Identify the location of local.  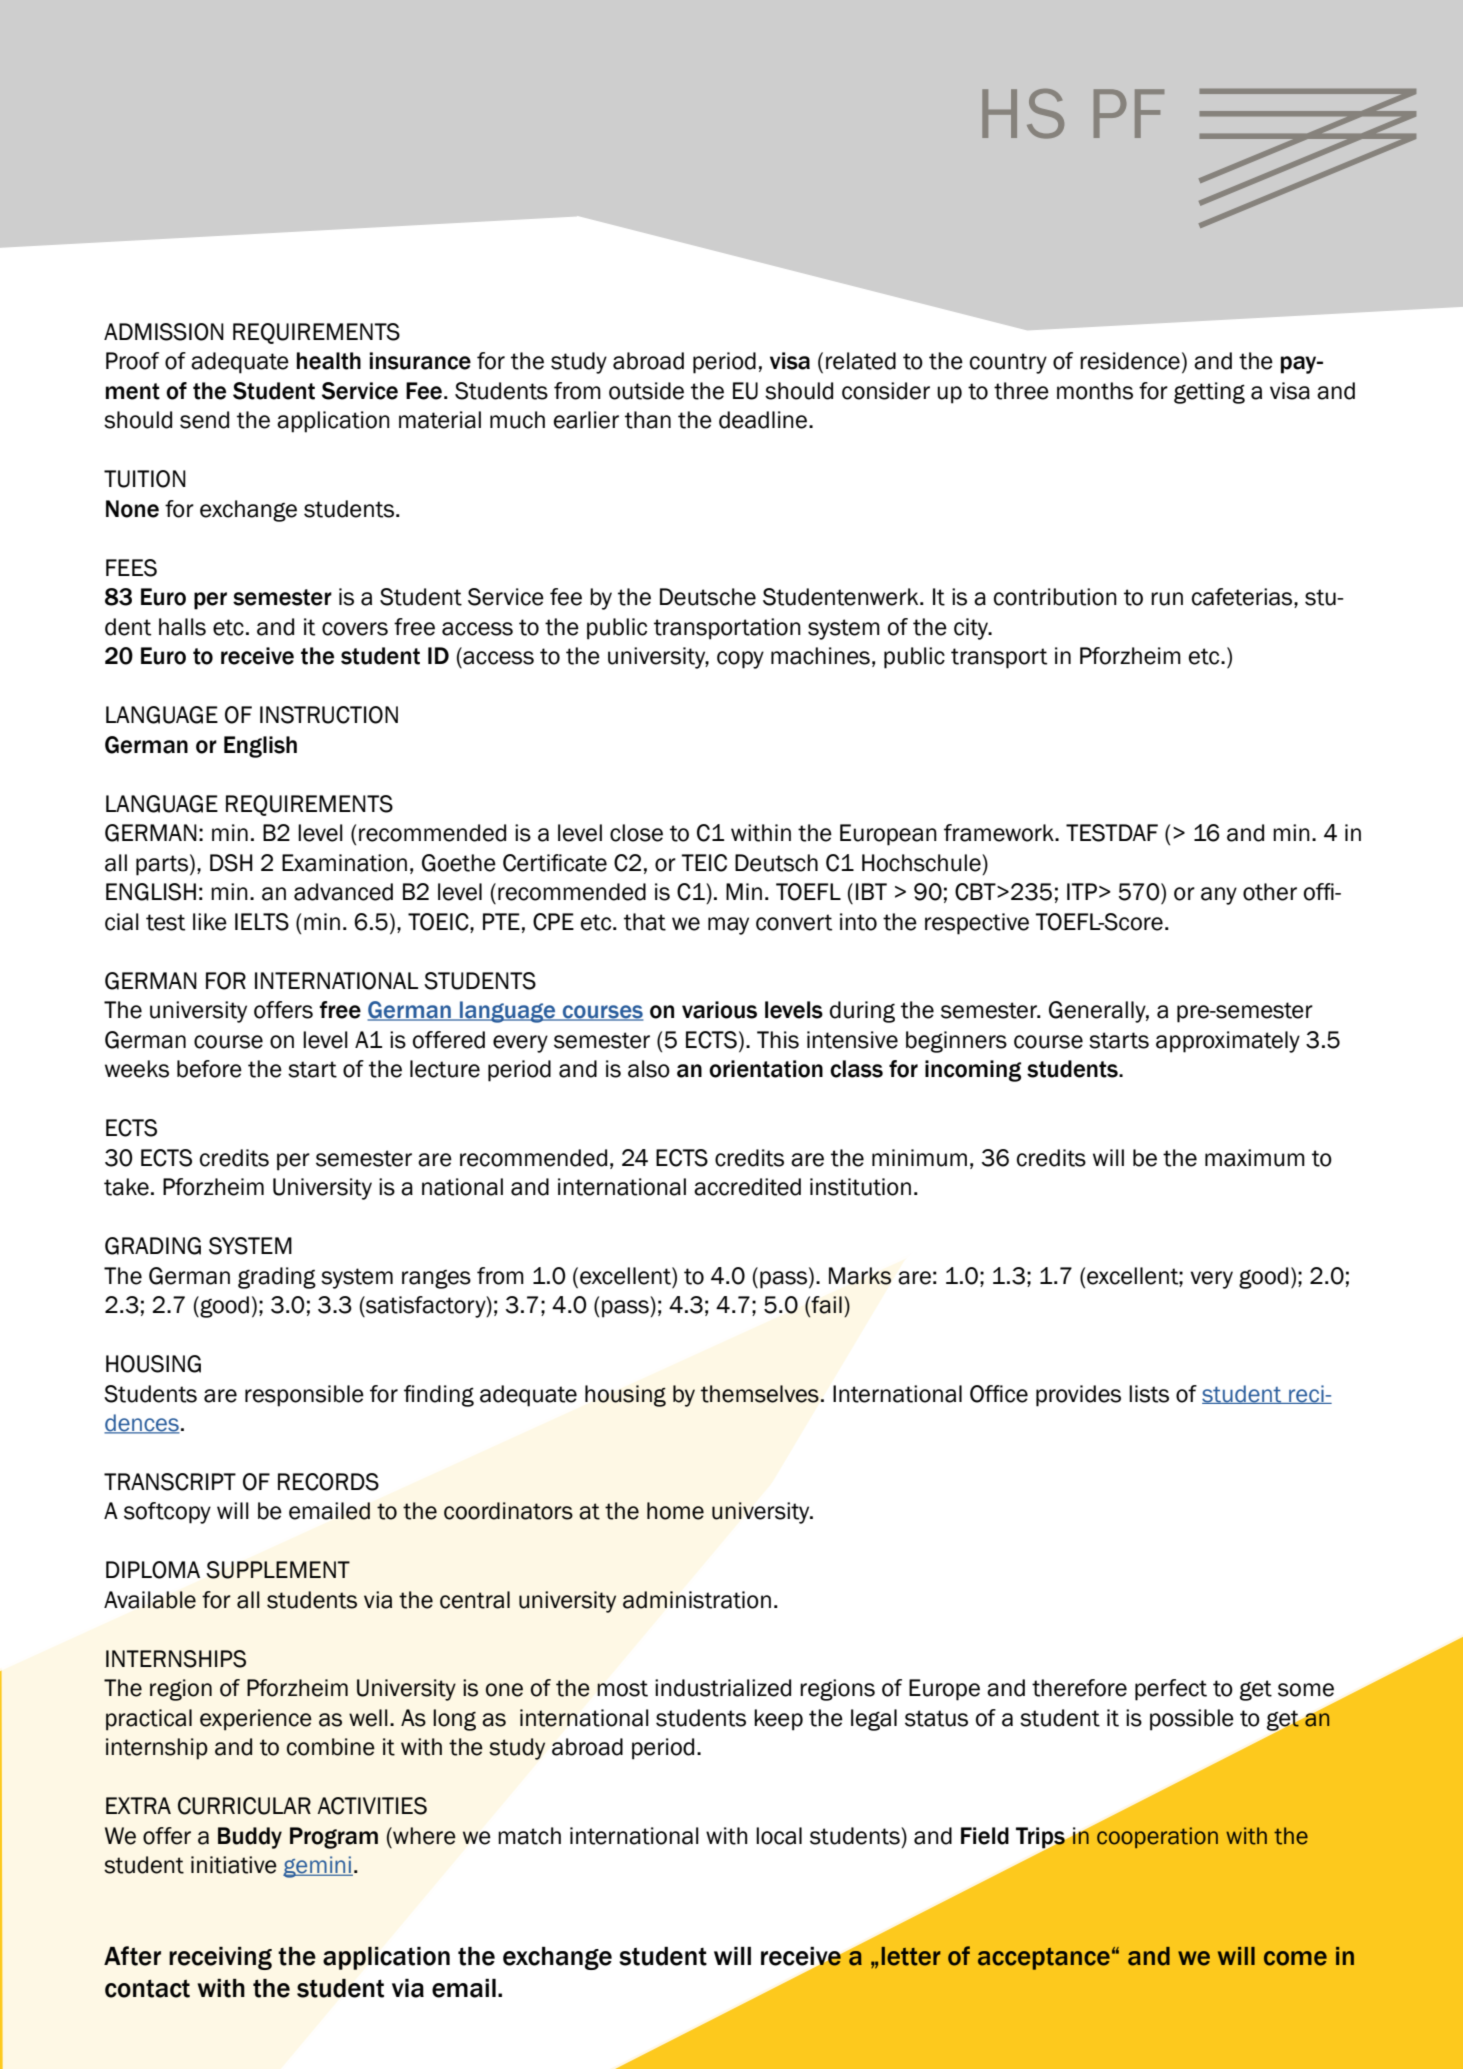
(779, 1836).
